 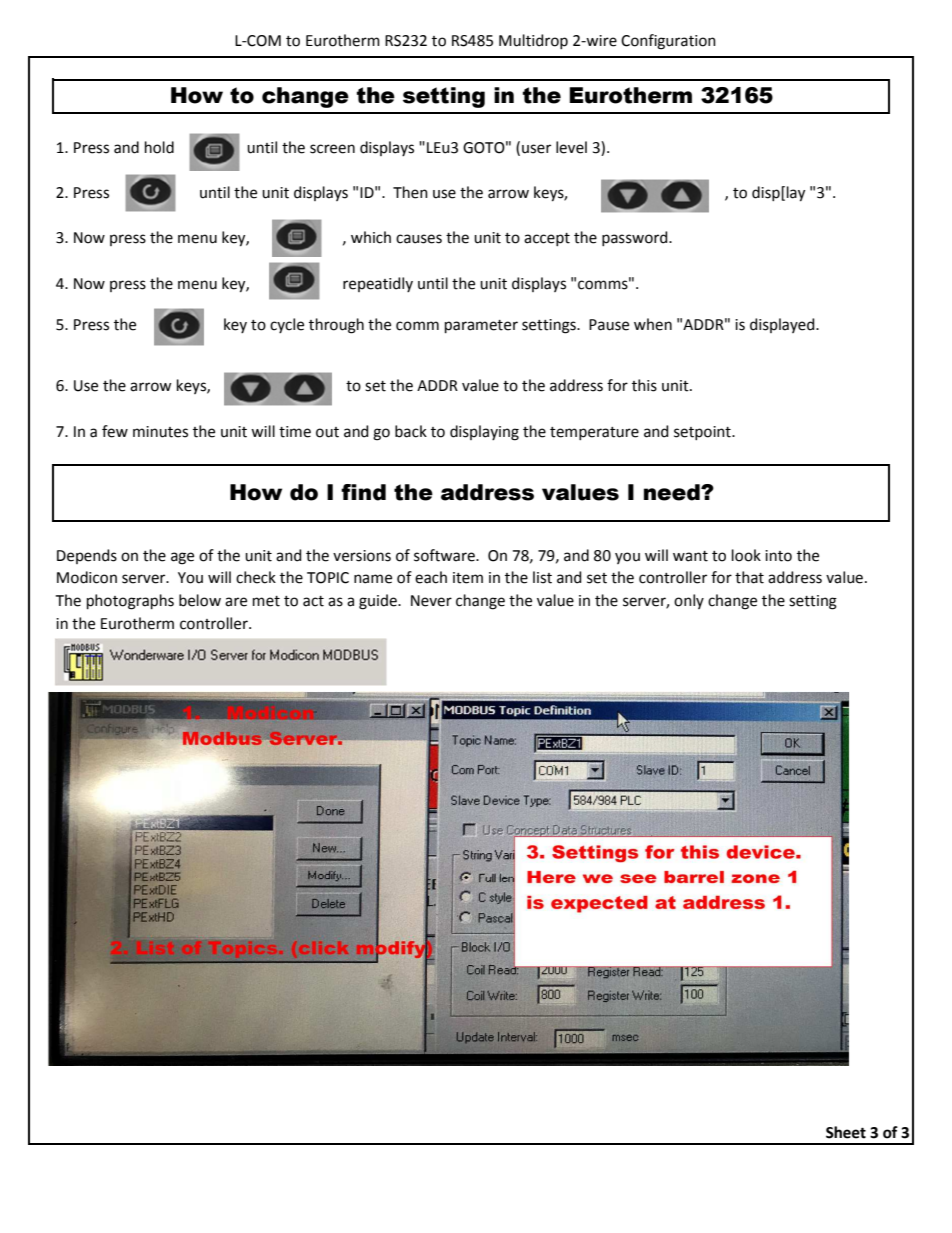 I want to click on hold, so click(x=159, y=147).
